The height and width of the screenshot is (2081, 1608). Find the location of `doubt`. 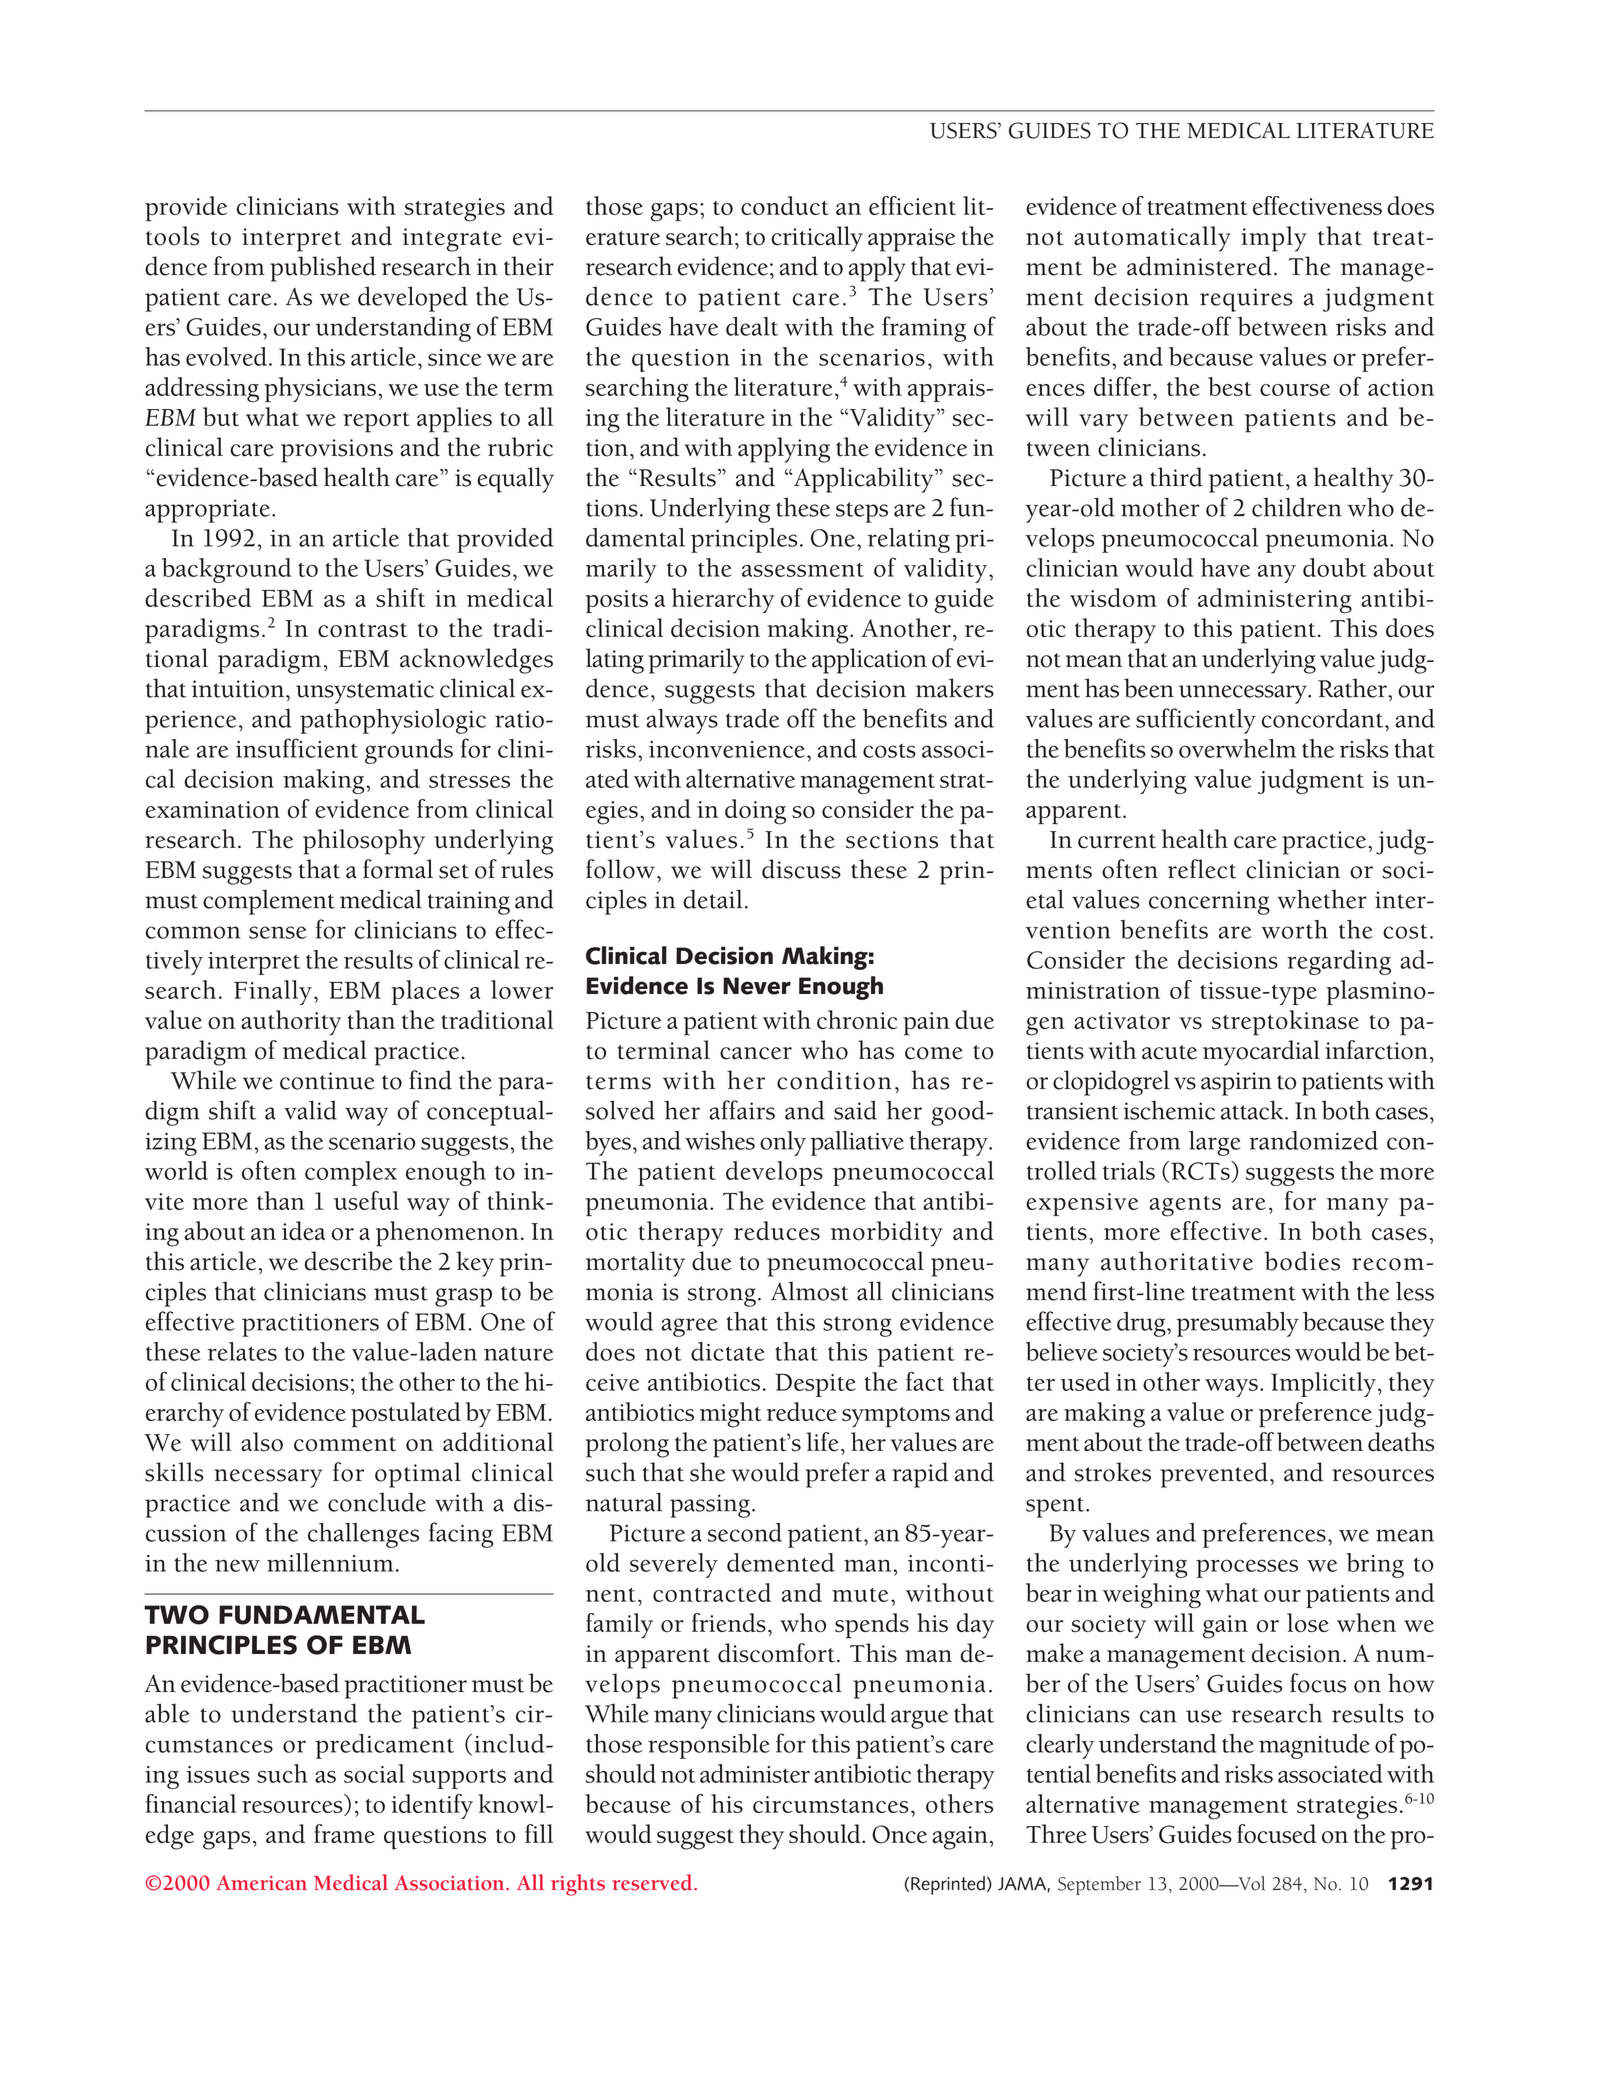

doubt is located at coordinates (1335, 567).
